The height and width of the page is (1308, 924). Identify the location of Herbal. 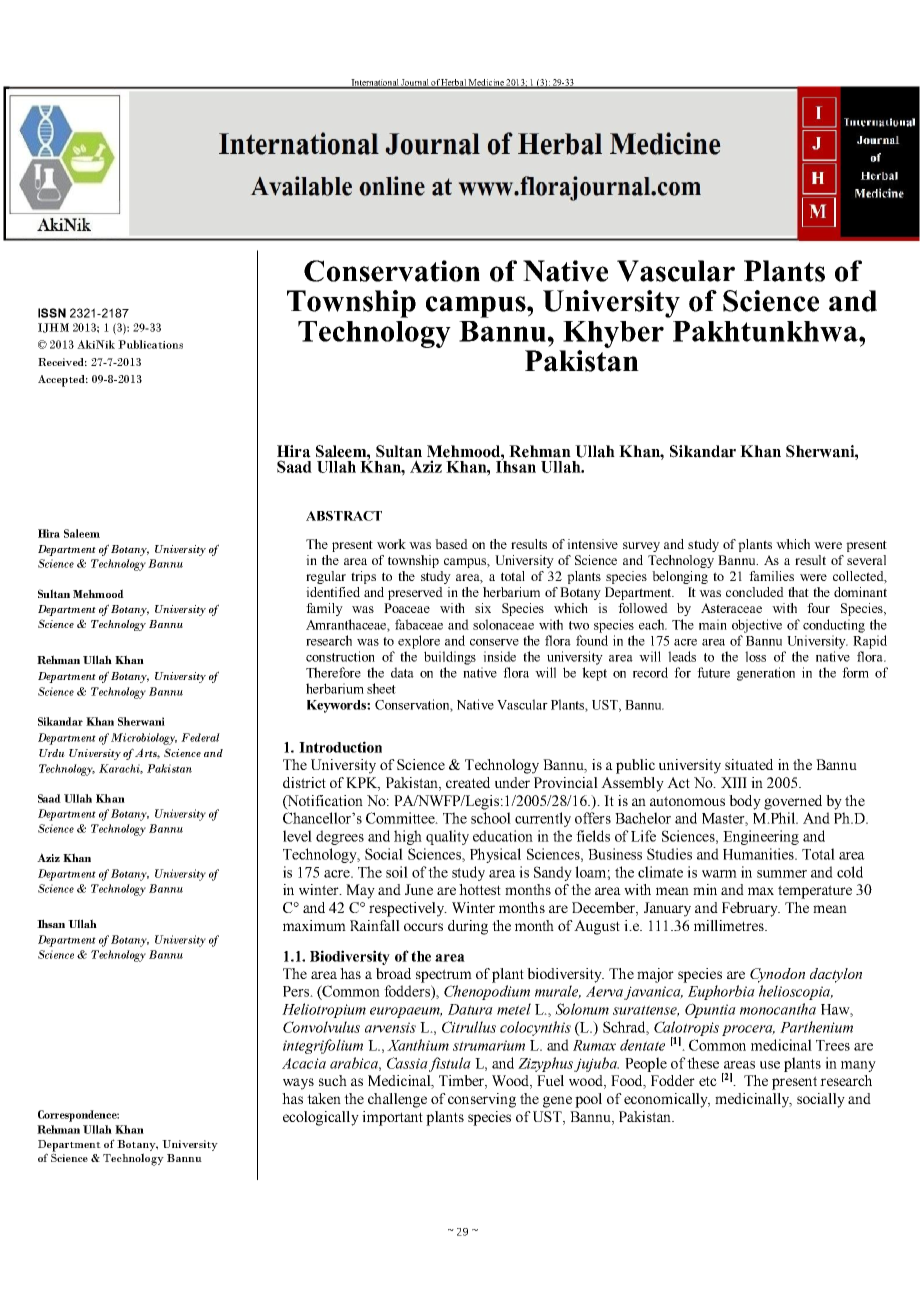
(454, 83).
